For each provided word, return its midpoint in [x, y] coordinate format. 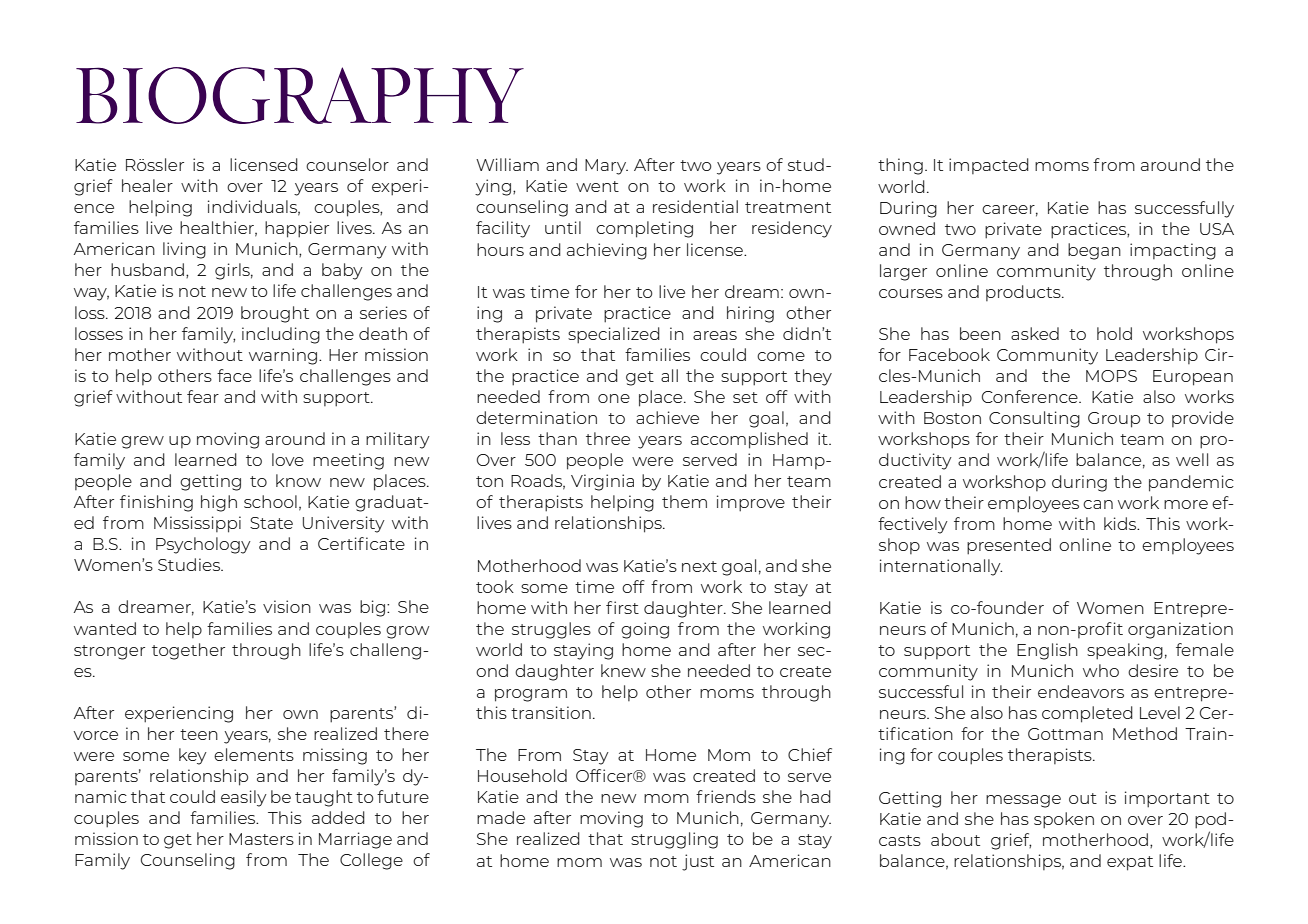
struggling [674, 840]
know [298, 480]
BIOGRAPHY [300, 95]
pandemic [1191, 483]
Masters [261, 839]
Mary [606, 167]
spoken [1064, 820]
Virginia [602, 482]
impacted [989, 166]
